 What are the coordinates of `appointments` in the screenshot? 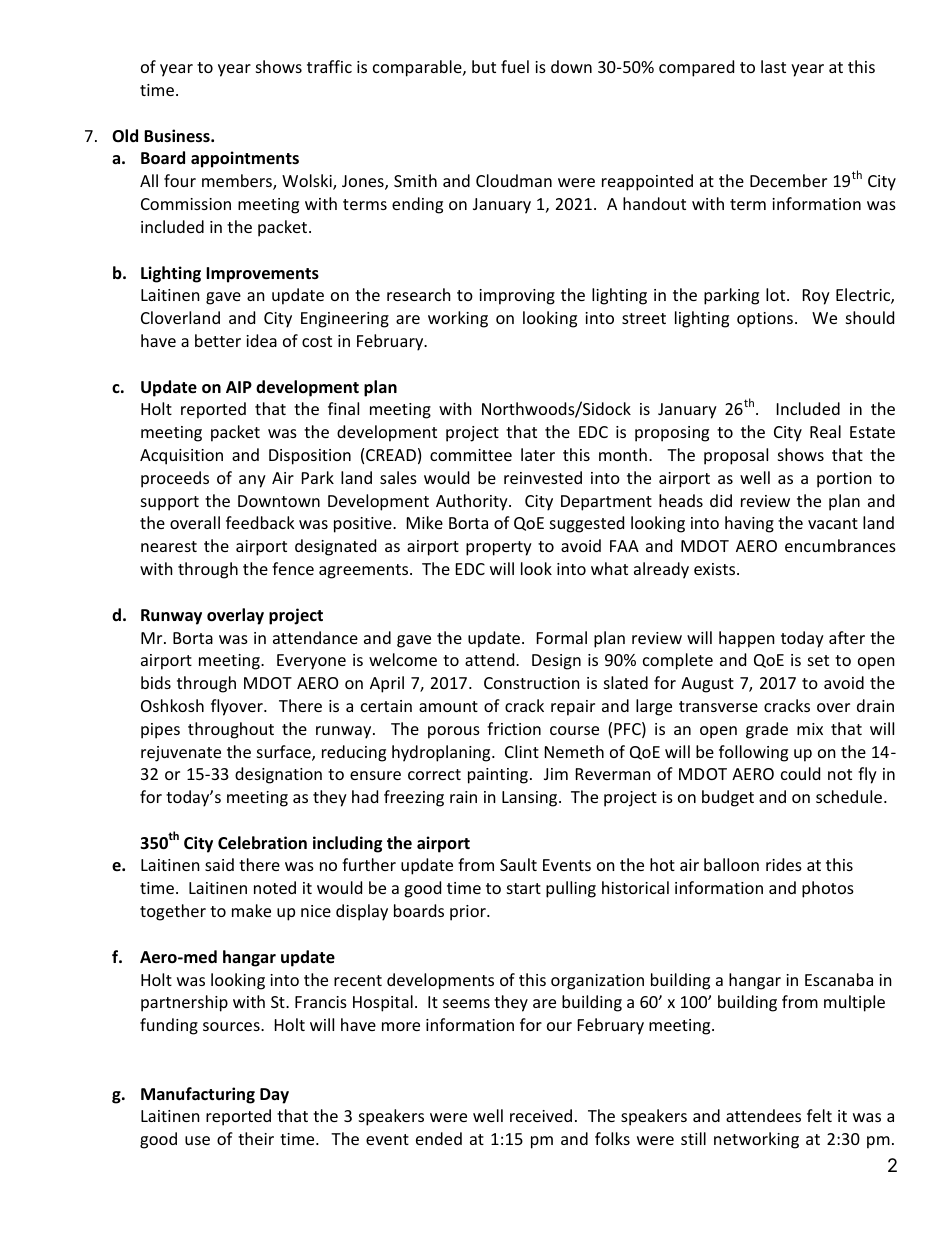 It's located at (245, 159).
